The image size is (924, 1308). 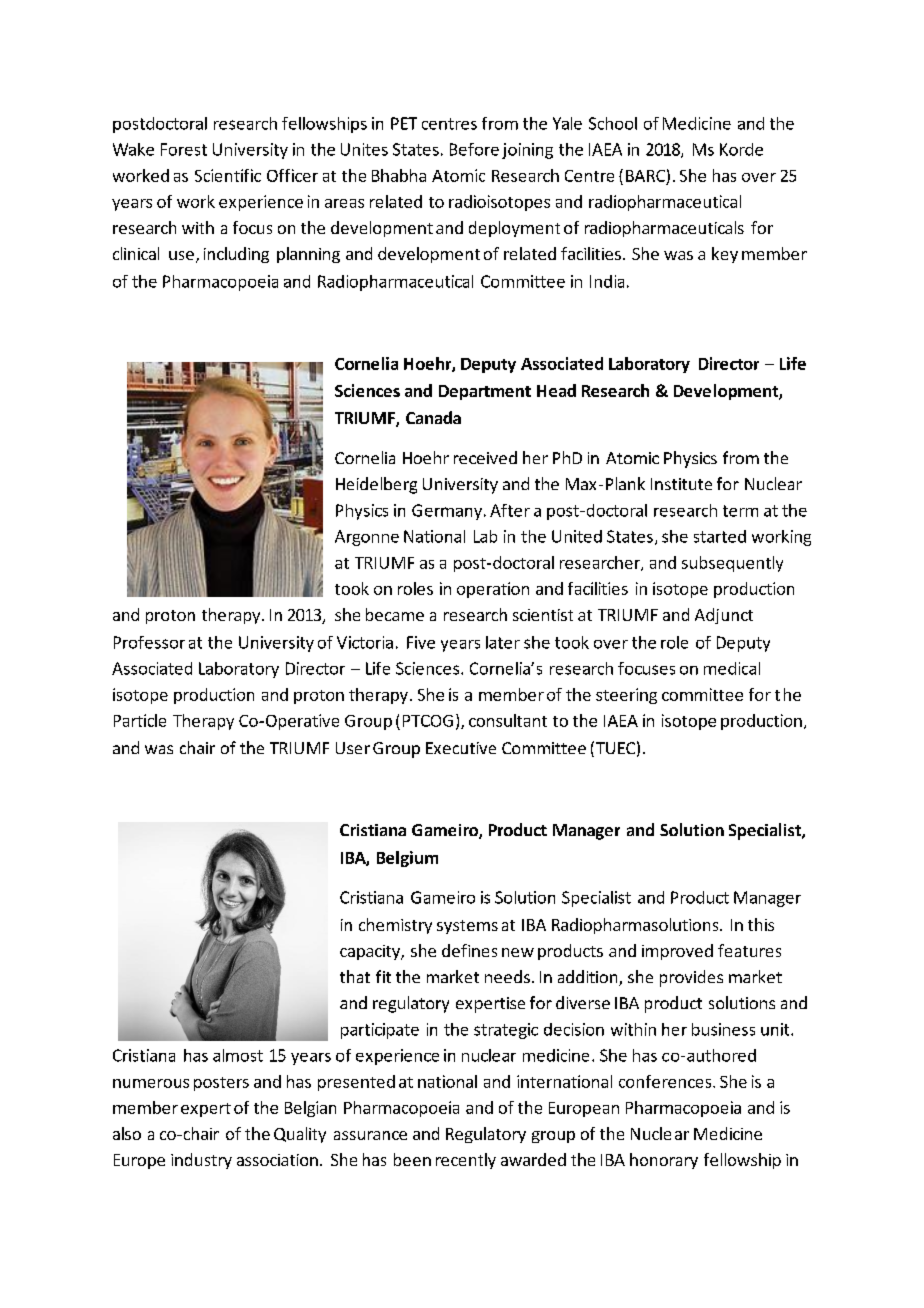 I want to click on industry, so click(x=201, y=1161).
